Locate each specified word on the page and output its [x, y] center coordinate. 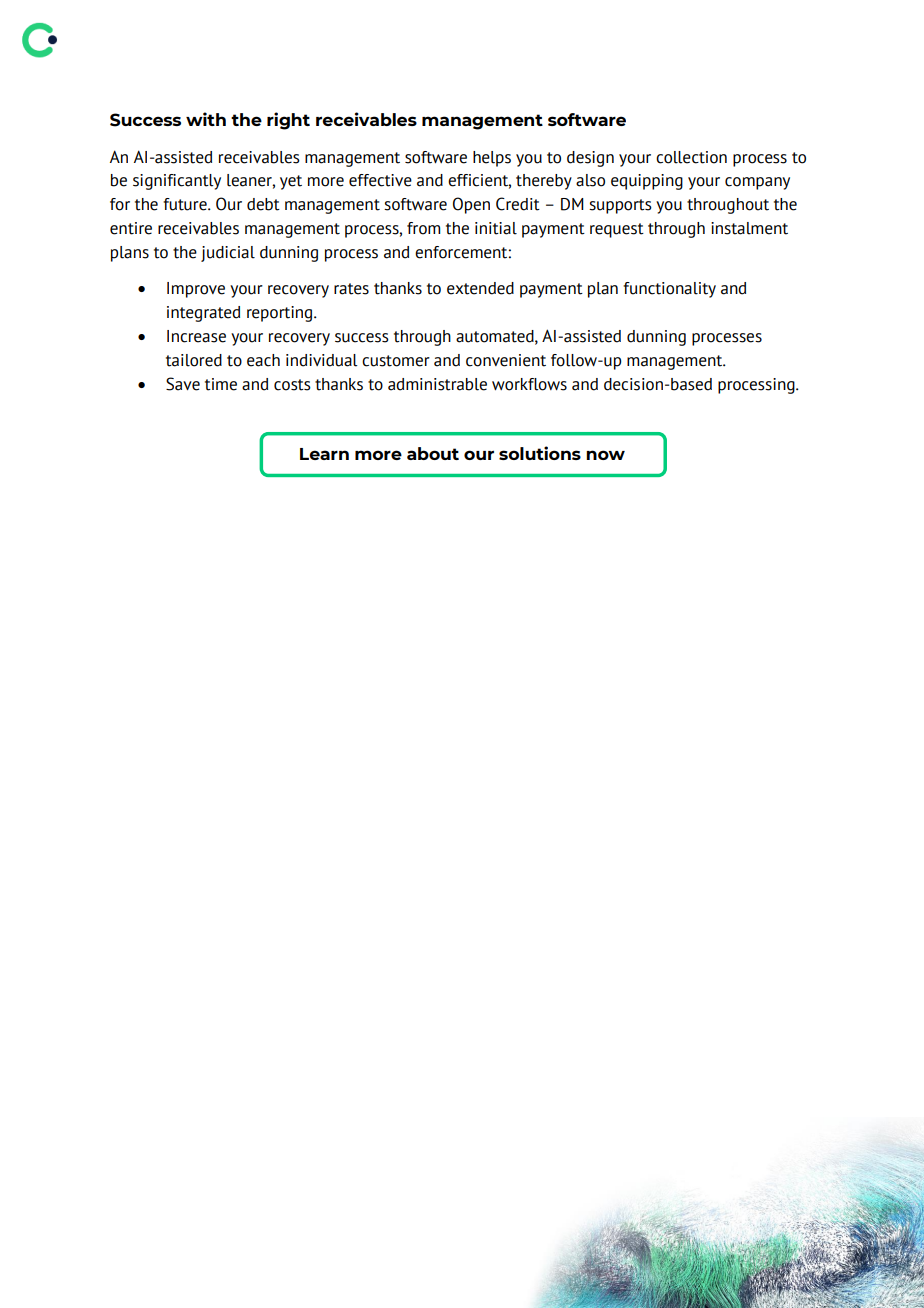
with [206, 119]
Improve [196, 290]
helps [492, 159]
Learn [324, 454]
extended [480, 288]
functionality [669, 290]
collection [691, 157]
